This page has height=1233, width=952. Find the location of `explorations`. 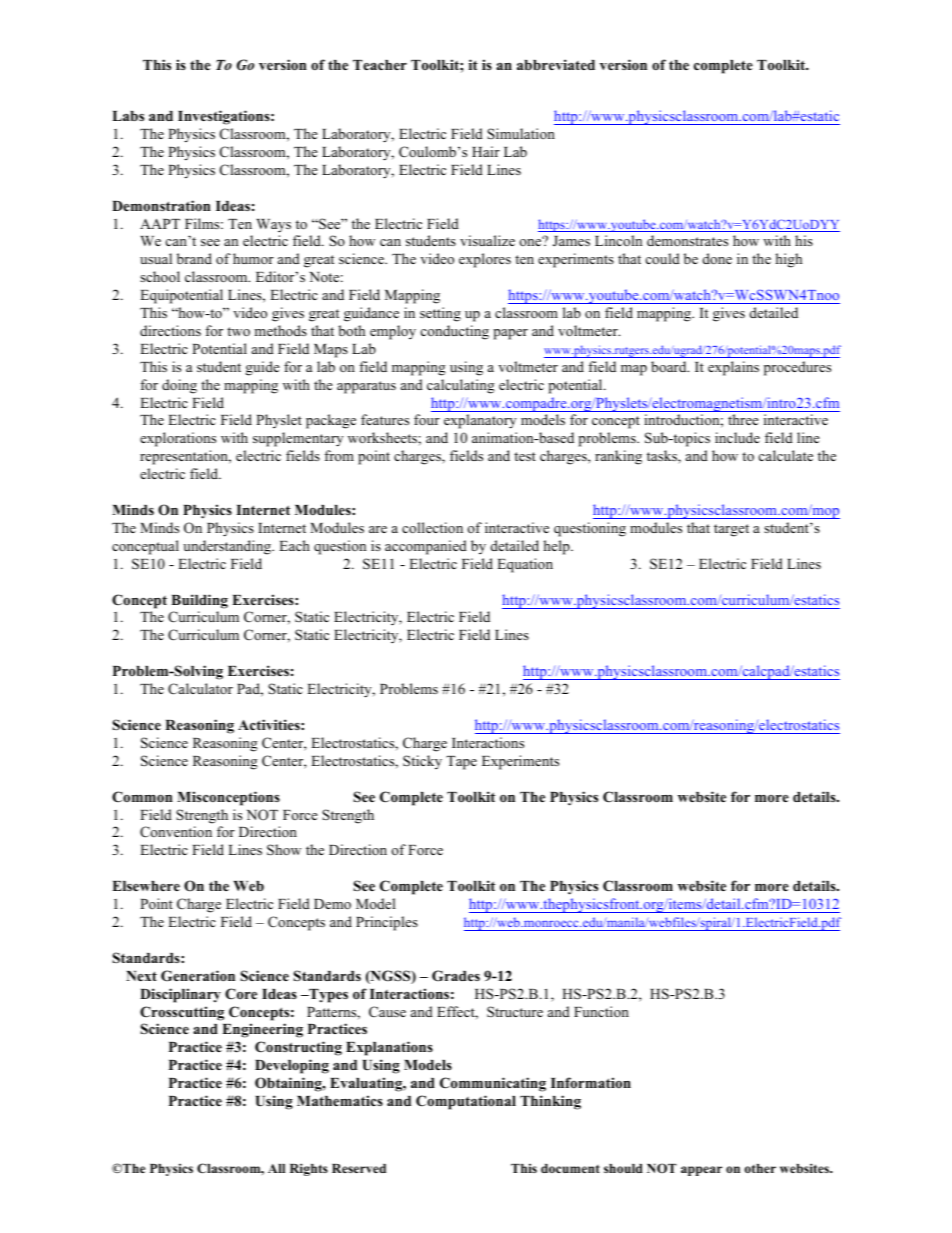

explorations is located at coordinates (178, 439).
